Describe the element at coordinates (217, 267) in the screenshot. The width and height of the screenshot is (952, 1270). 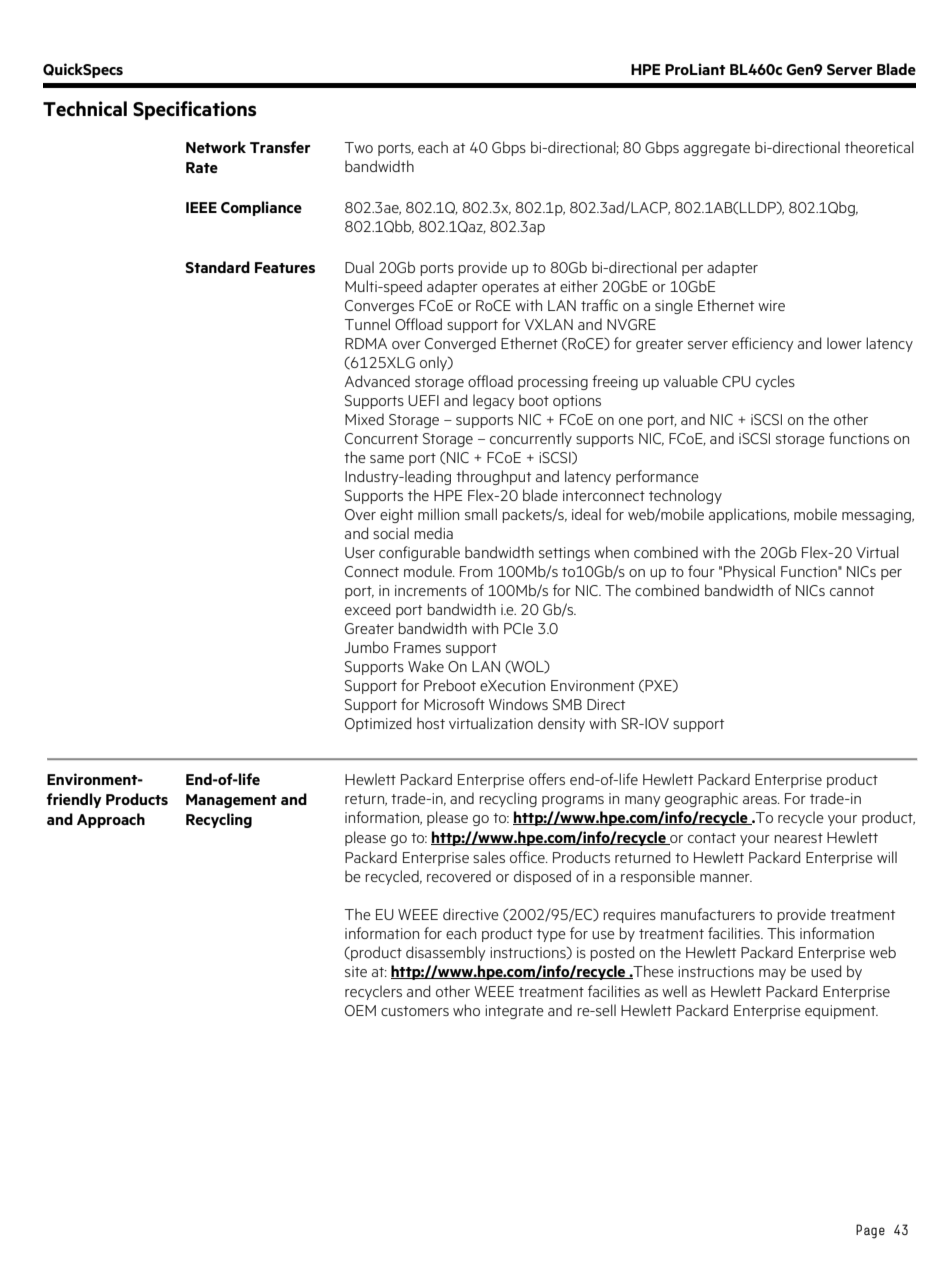
I see `Standard` at that location.
